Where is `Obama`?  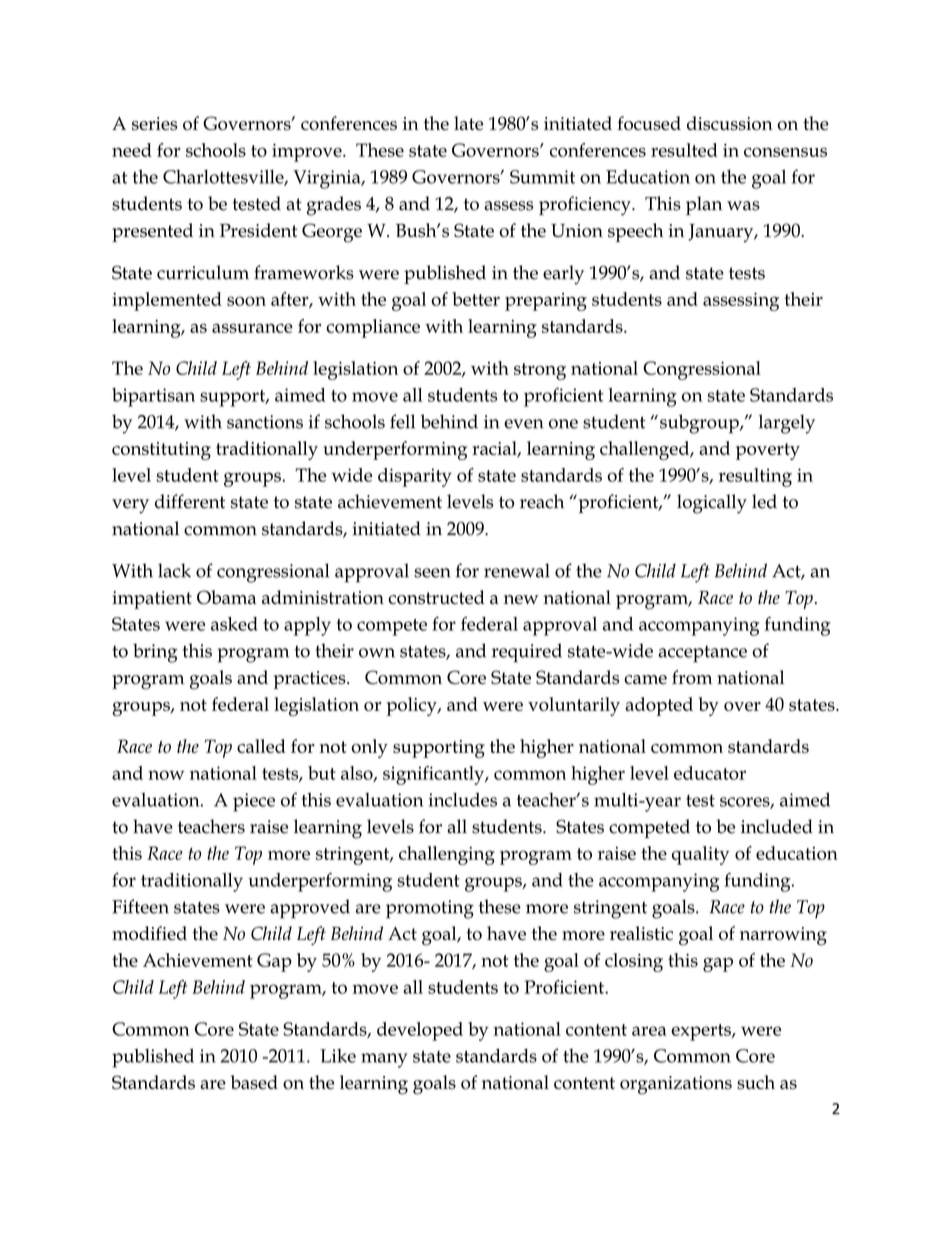 Obama is located at coordinates (226, 597).
